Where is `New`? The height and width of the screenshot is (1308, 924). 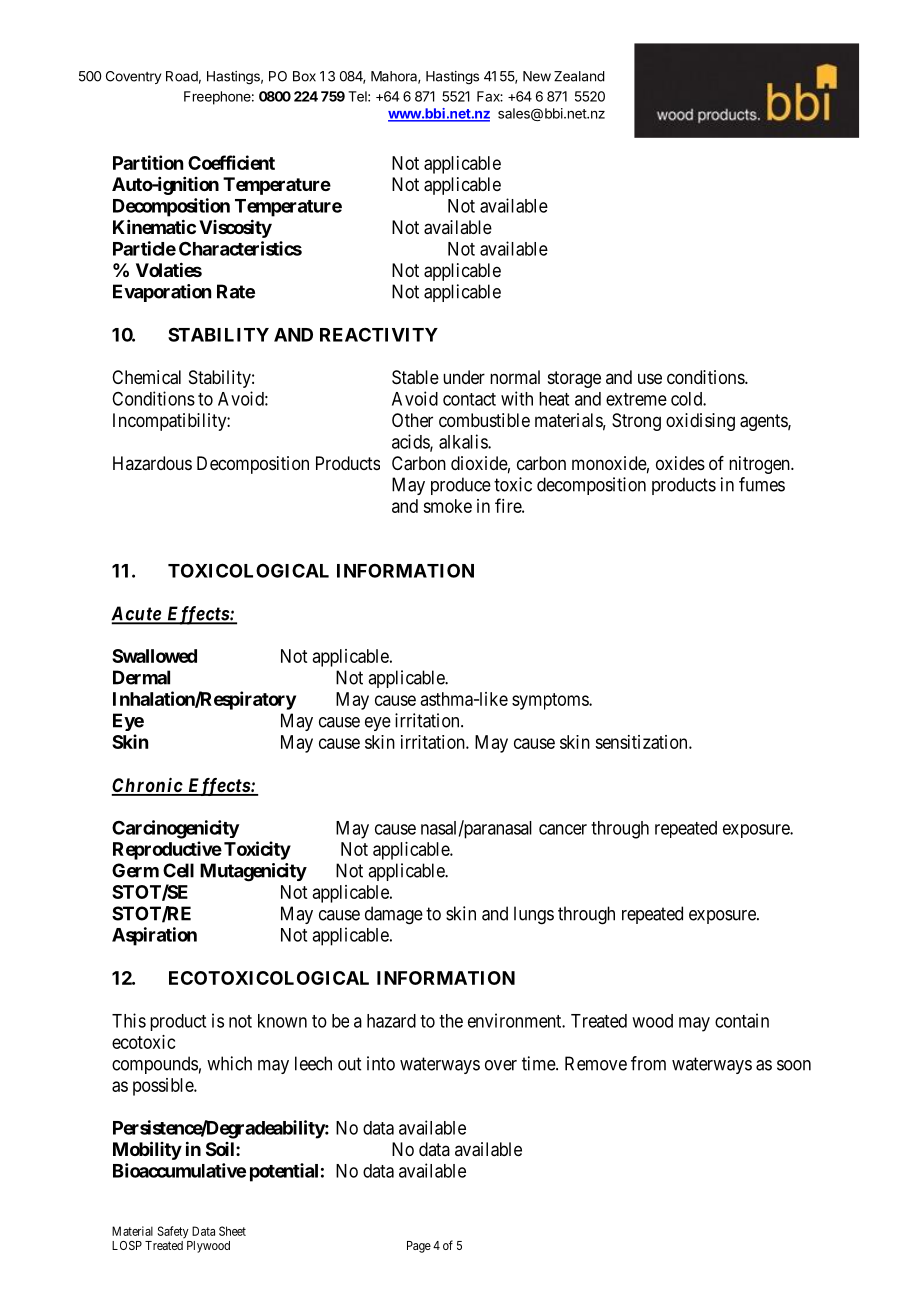 New is located at coordinates (537, 76).
